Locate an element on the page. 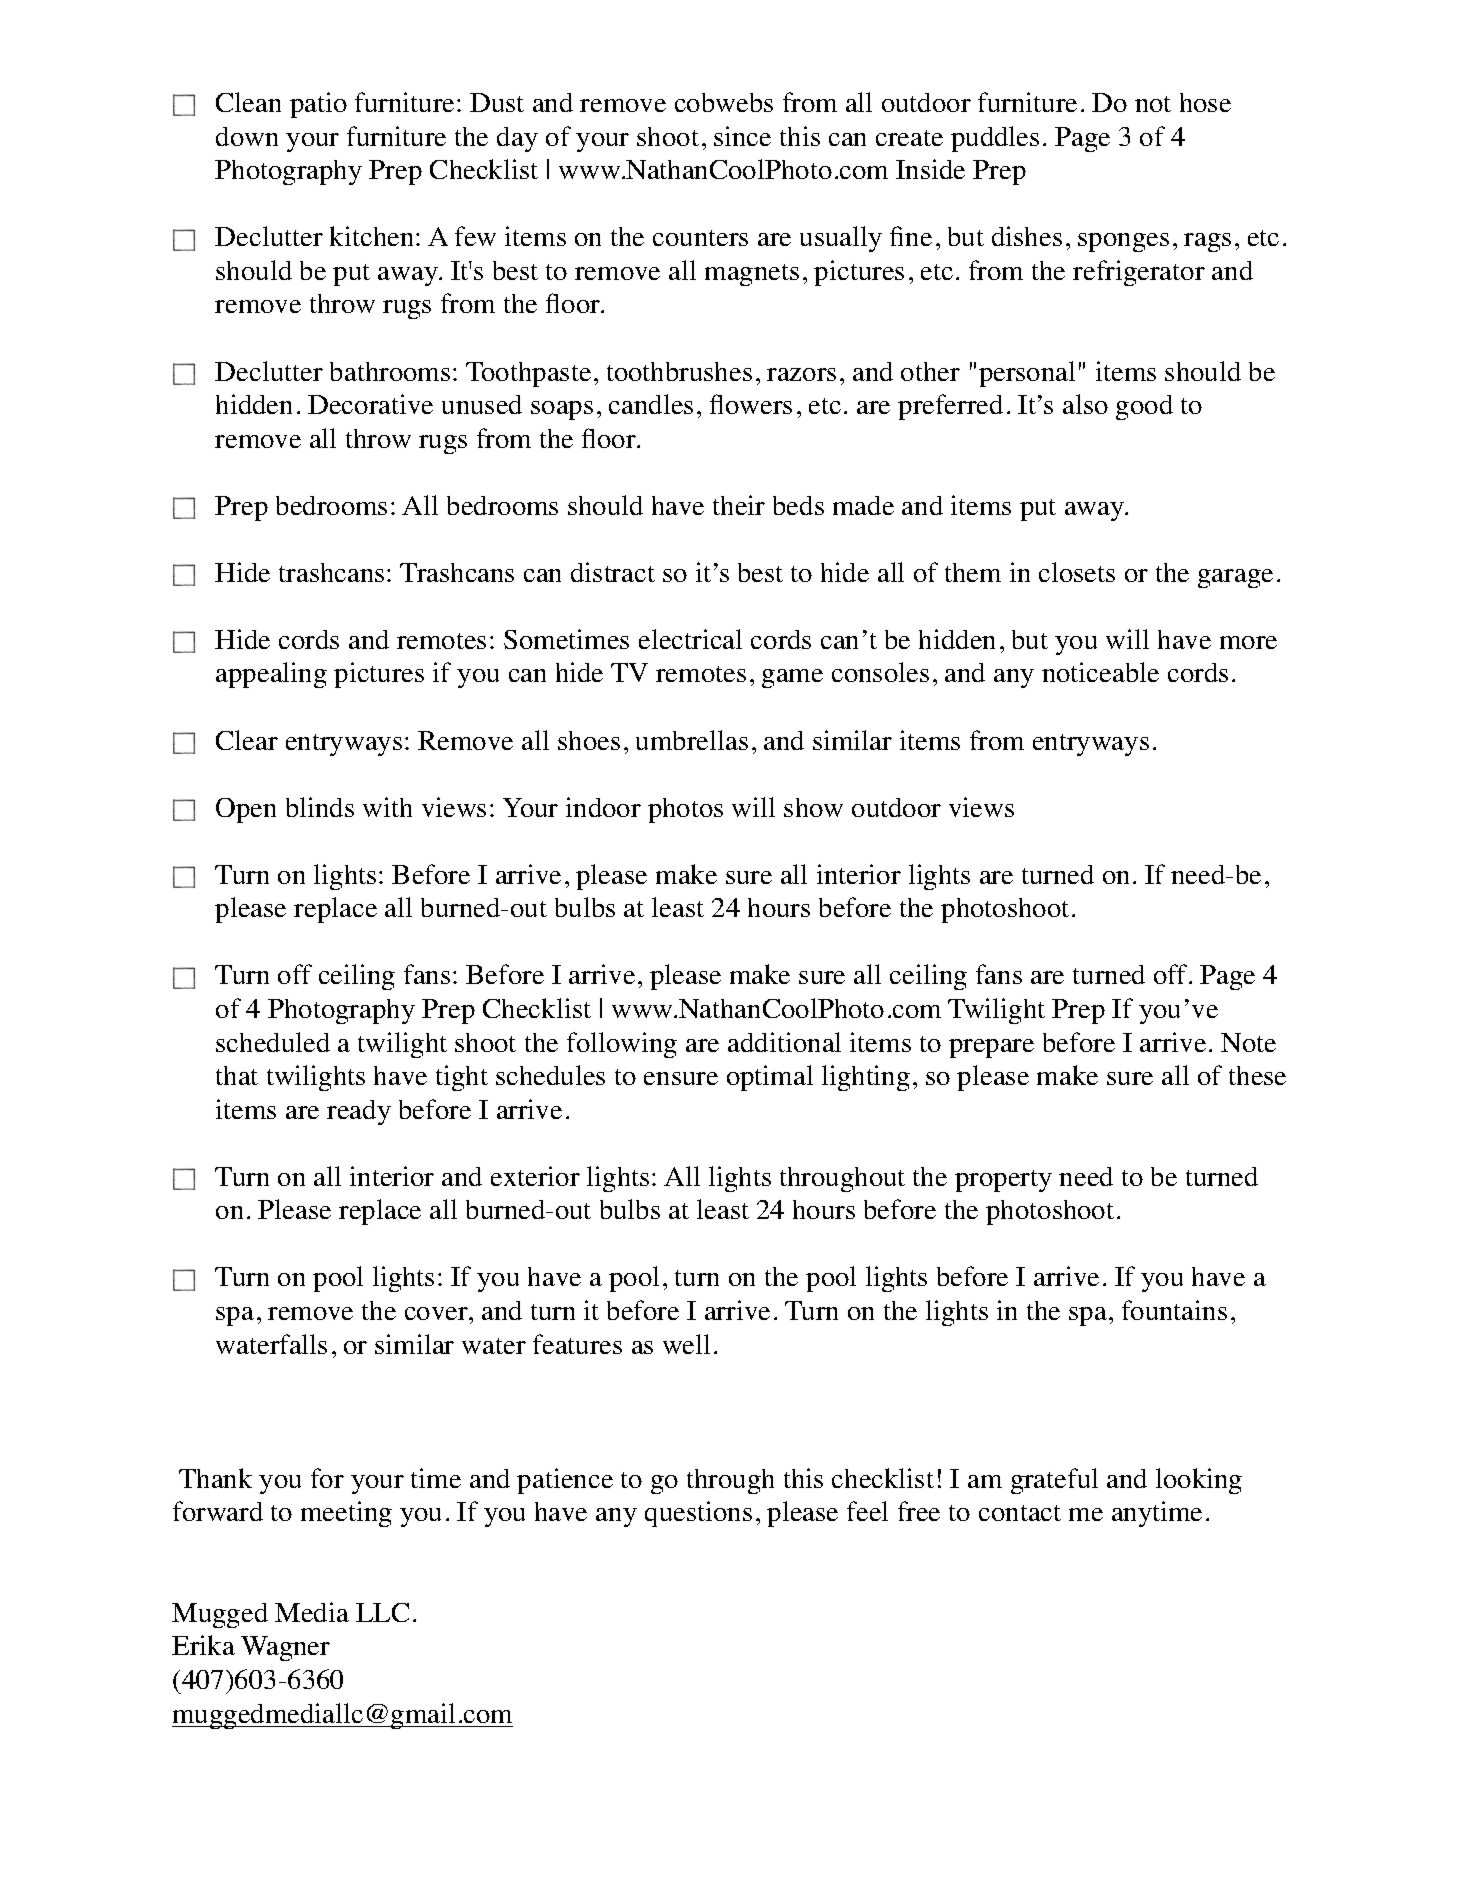 Image resolution: width=1467 pixels, height=1898 pixels. hose is located at coordinates (1205, 102).
